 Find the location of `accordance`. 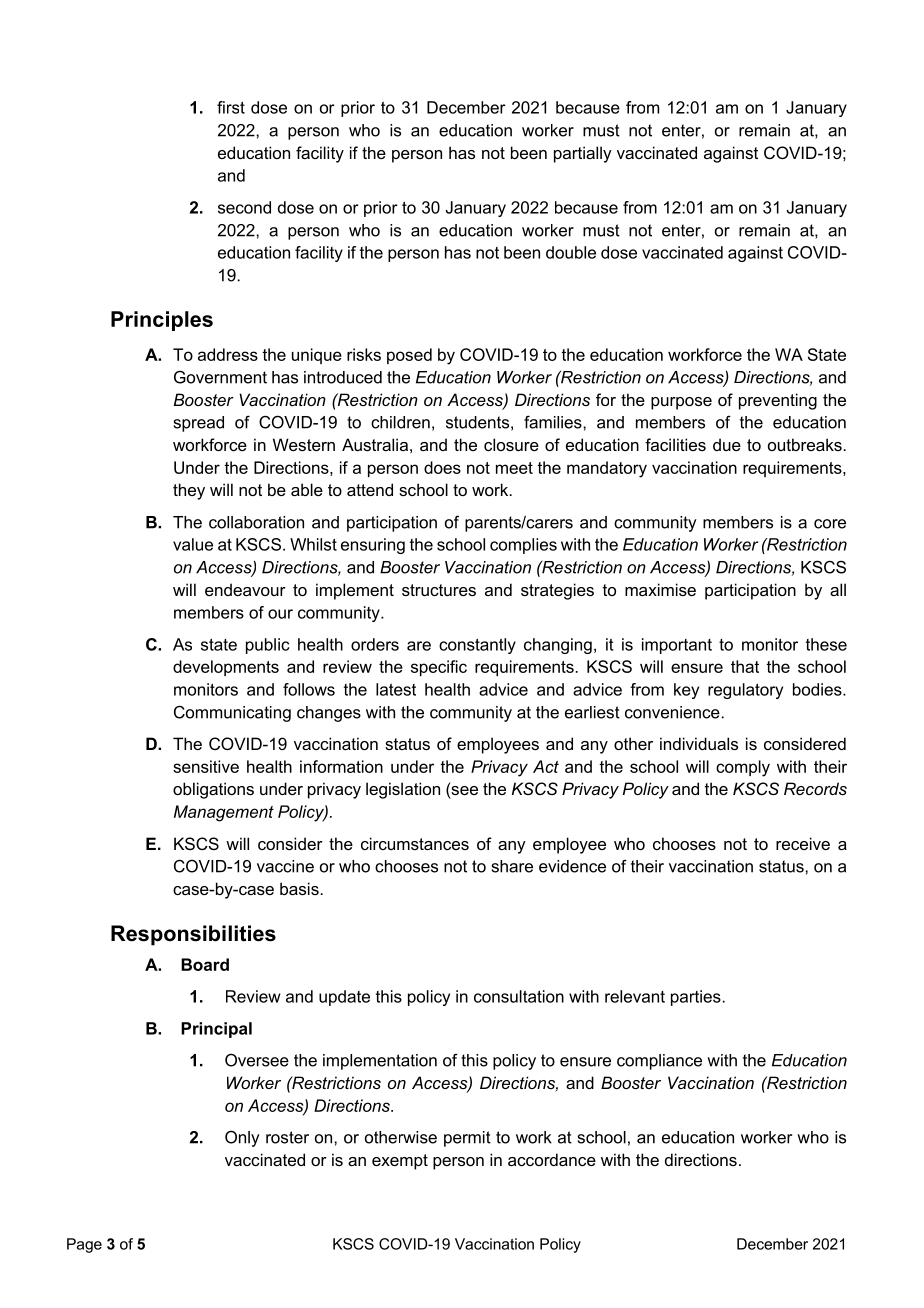

accordance is located at coordinates (552, 1159).
